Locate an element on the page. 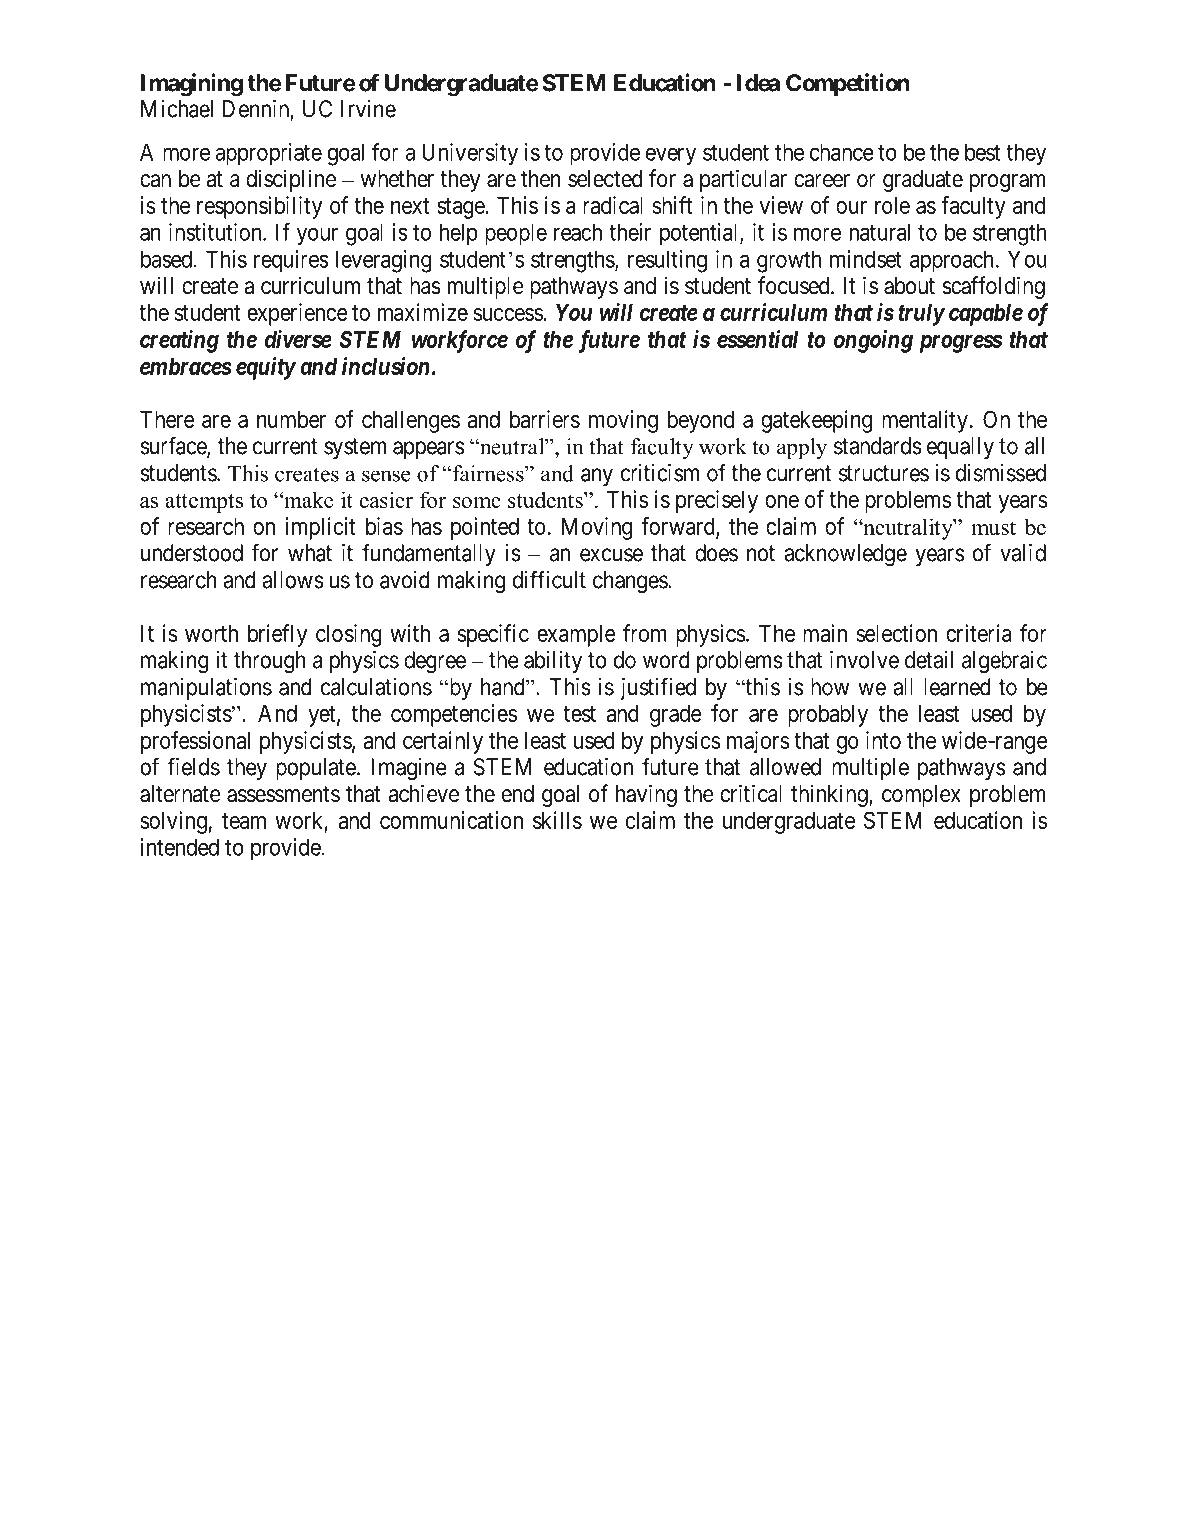 This image has height=1534, width=1186. requires is located at coordinates (291, 261).
